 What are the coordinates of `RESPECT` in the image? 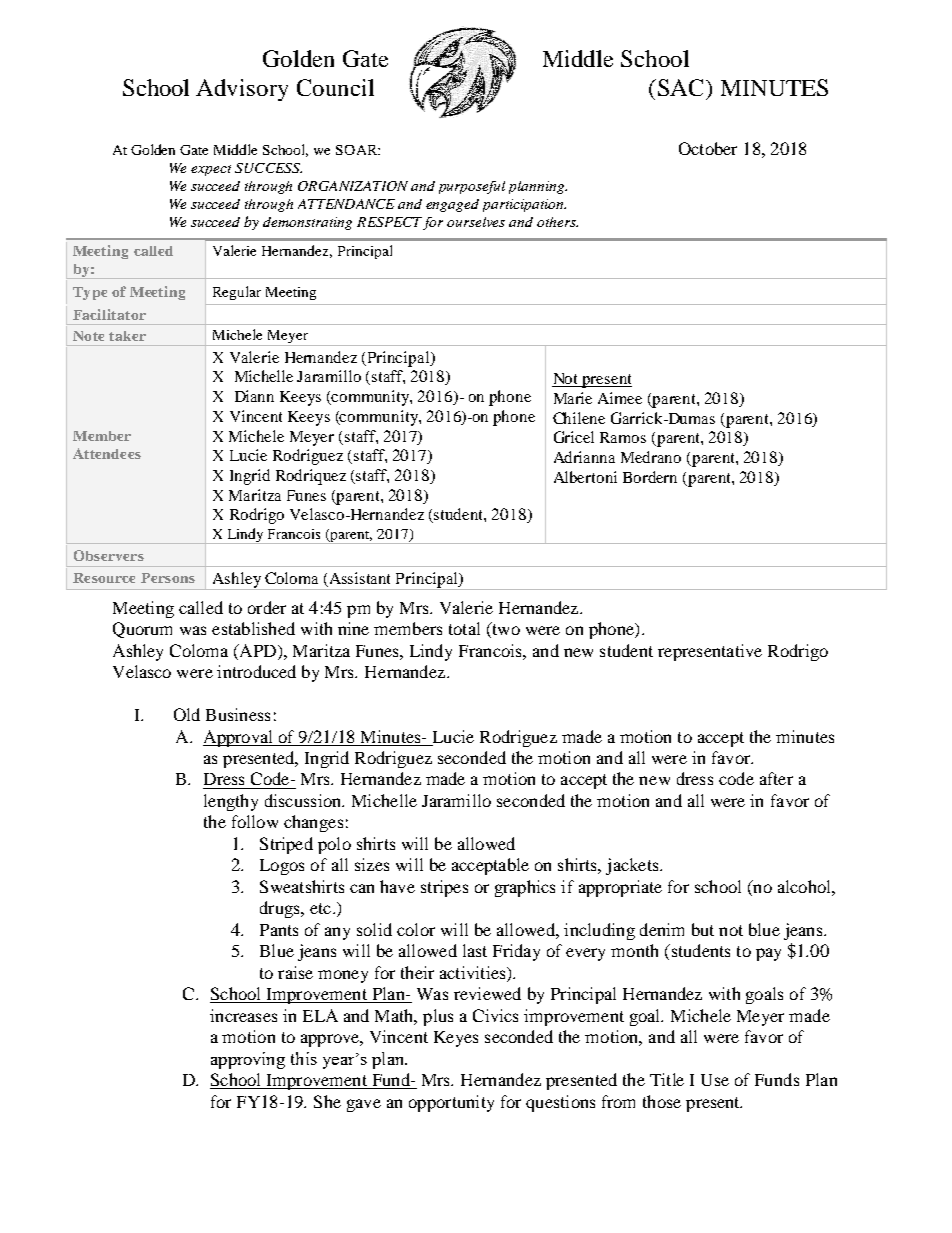 It's located at (390, 223).
